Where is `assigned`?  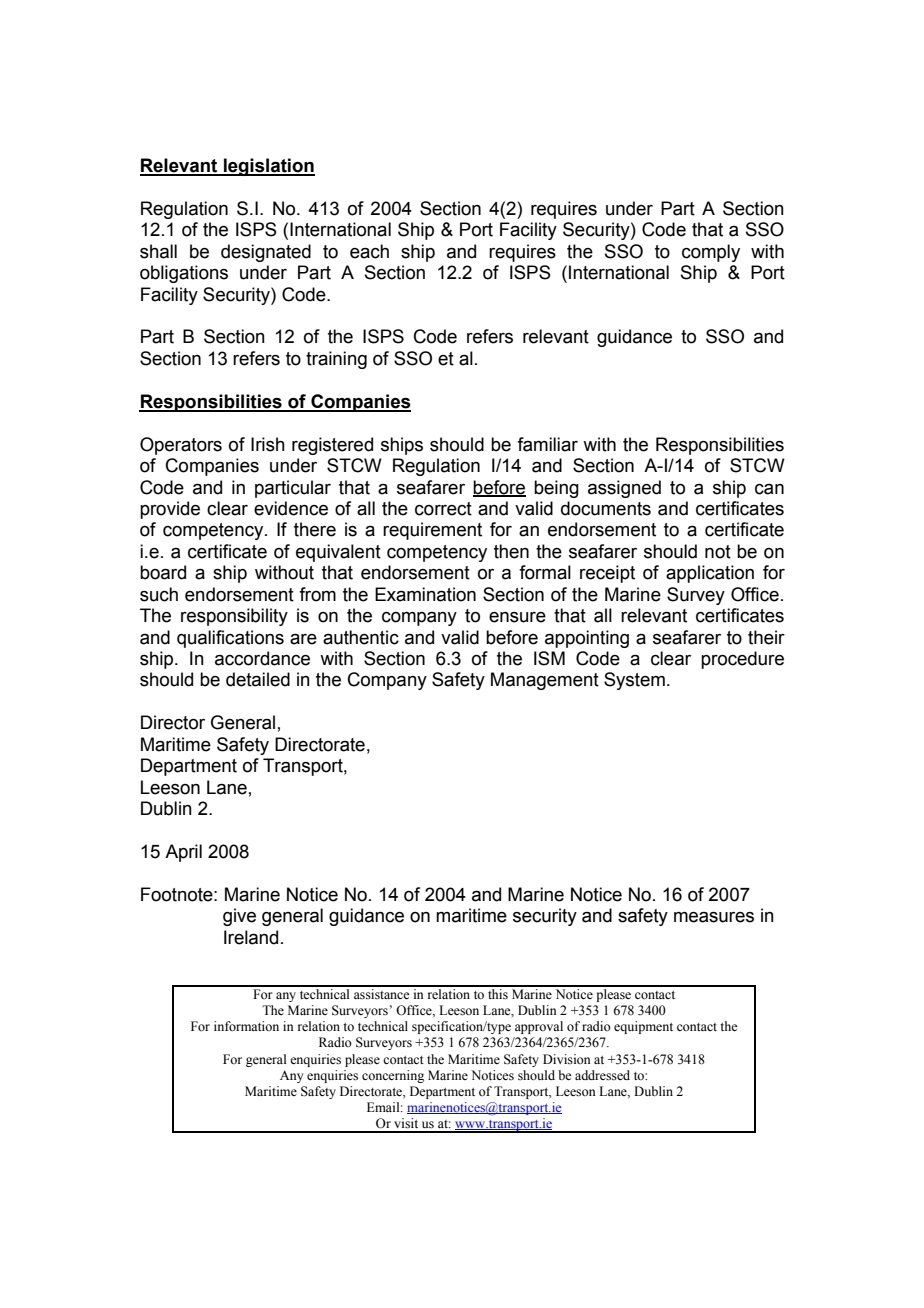
assigned is located at coordinates (624, 489).
